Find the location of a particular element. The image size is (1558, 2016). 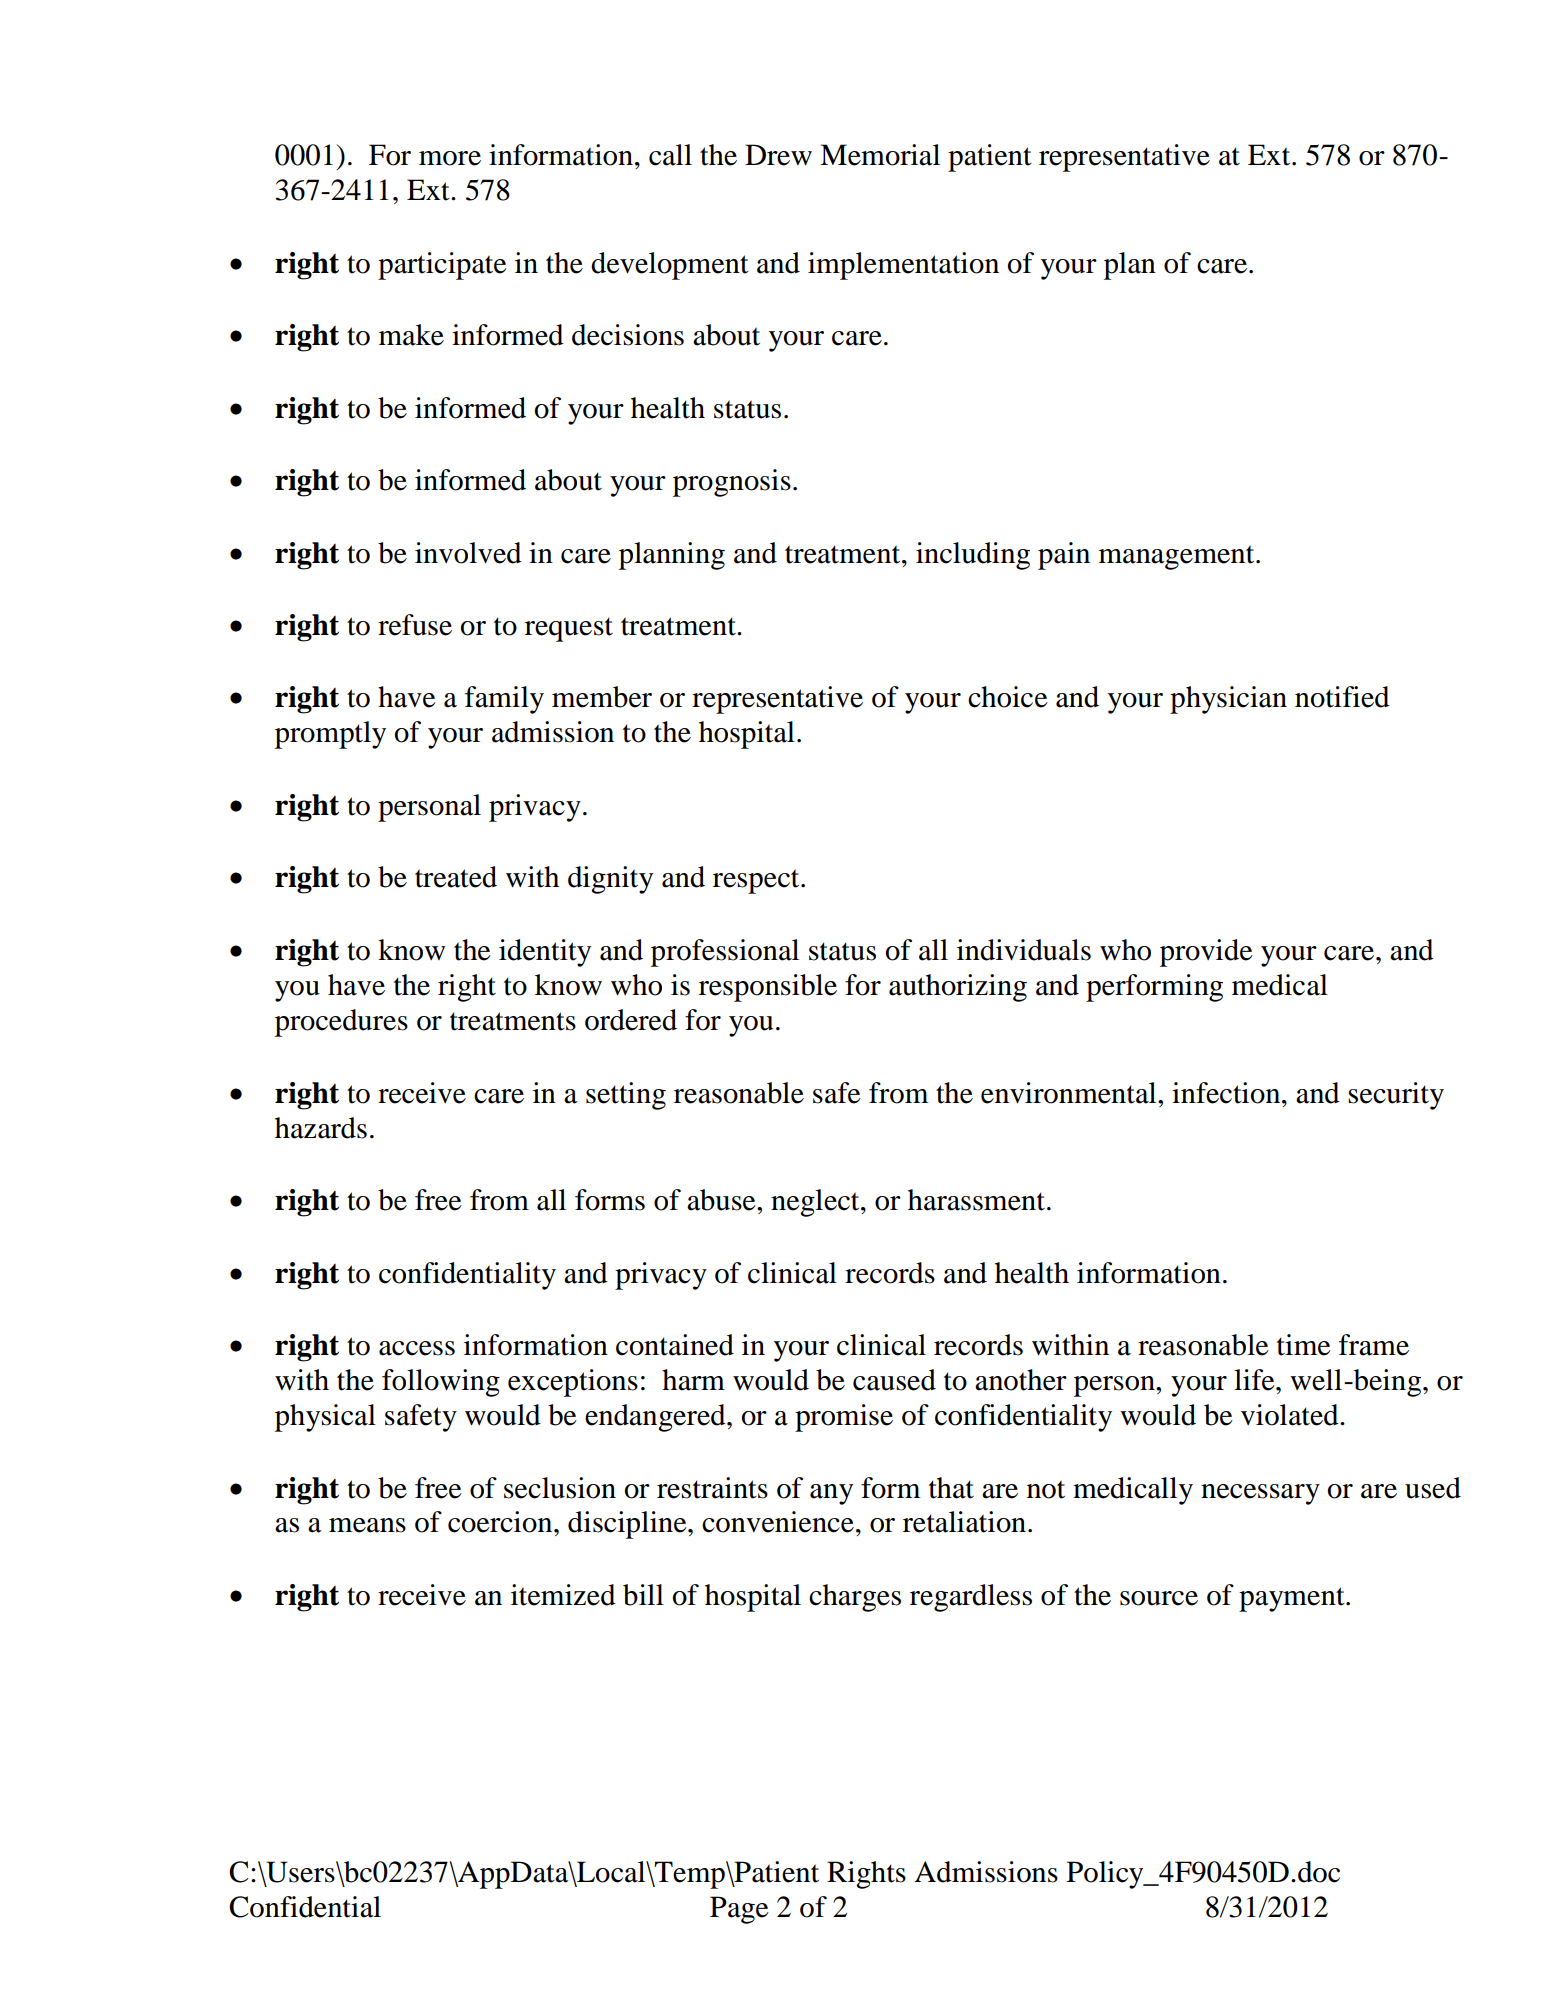

implementation is located at coordinates (903, 266).
